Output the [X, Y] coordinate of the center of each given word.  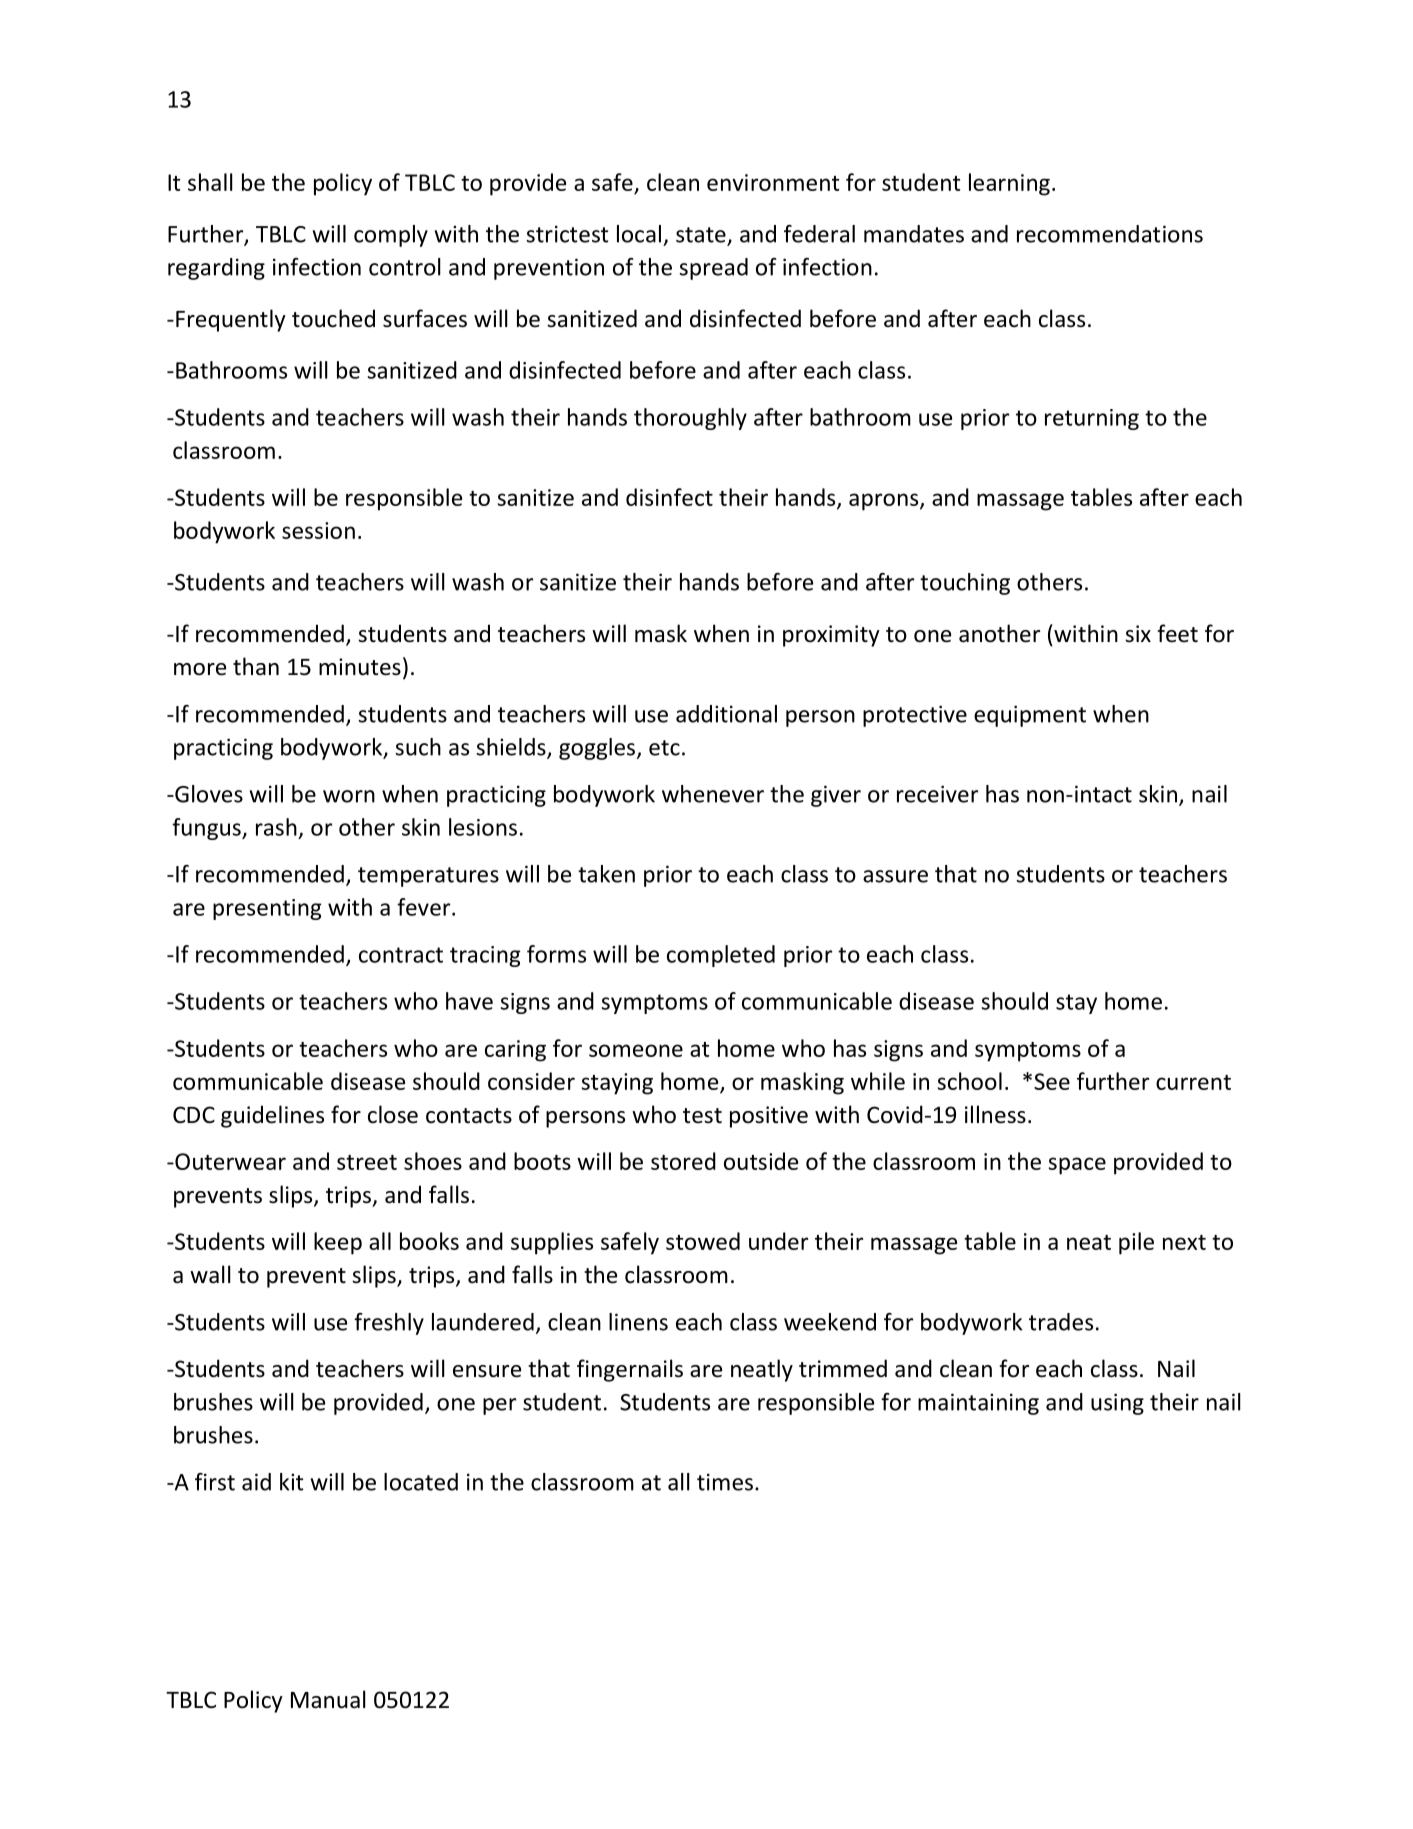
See [1052, 1081]
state [702, 236]
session [318, 530]
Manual [328, 1699]
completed [721, 956]
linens [638, 1322]
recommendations [1110, 234]
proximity [831, 636]
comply [391, 236]
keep [338, 1243]
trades [1061, 1322]
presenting [267, 909]
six [1138, 634]
